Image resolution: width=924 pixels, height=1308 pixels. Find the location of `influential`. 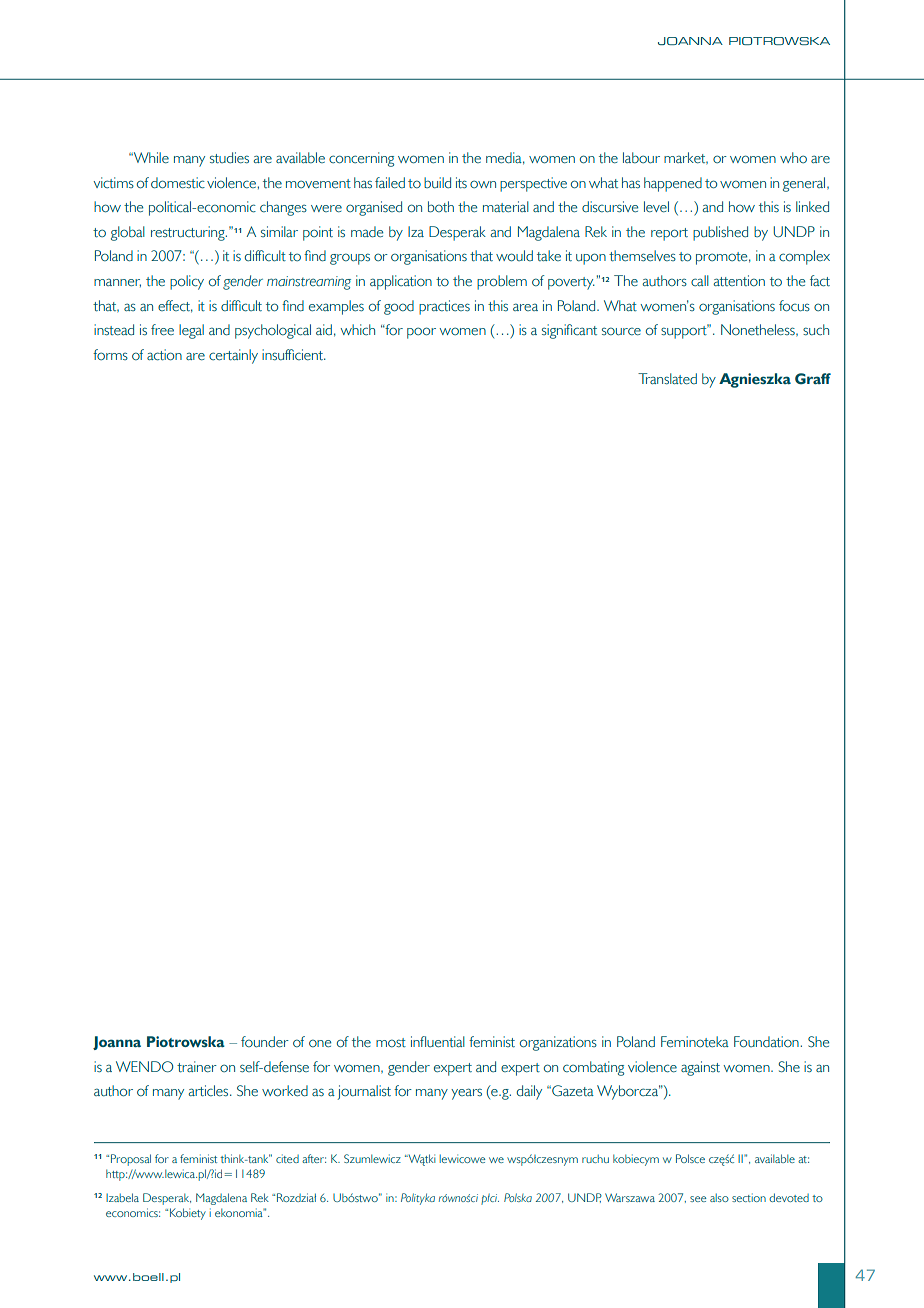

influential is located at coordinates (438, 1041).
